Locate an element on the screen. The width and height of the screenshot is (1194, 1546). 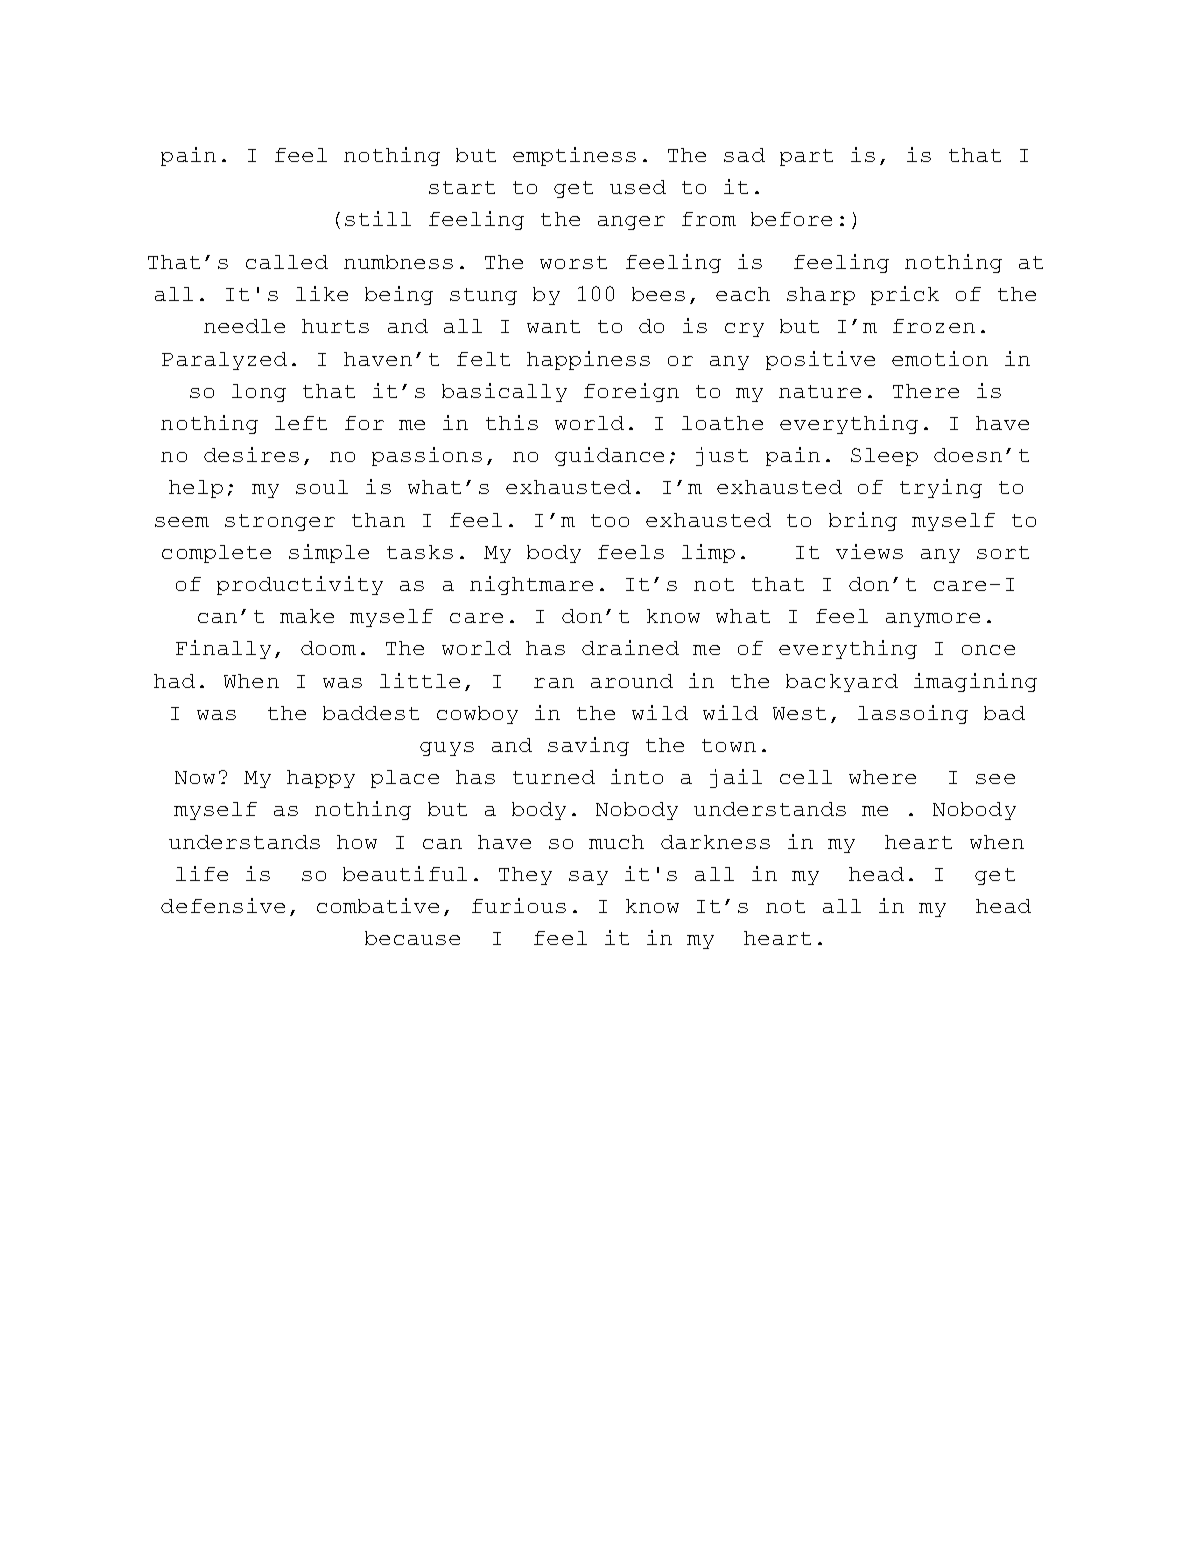
ran is located at coordinates (554, 683).
